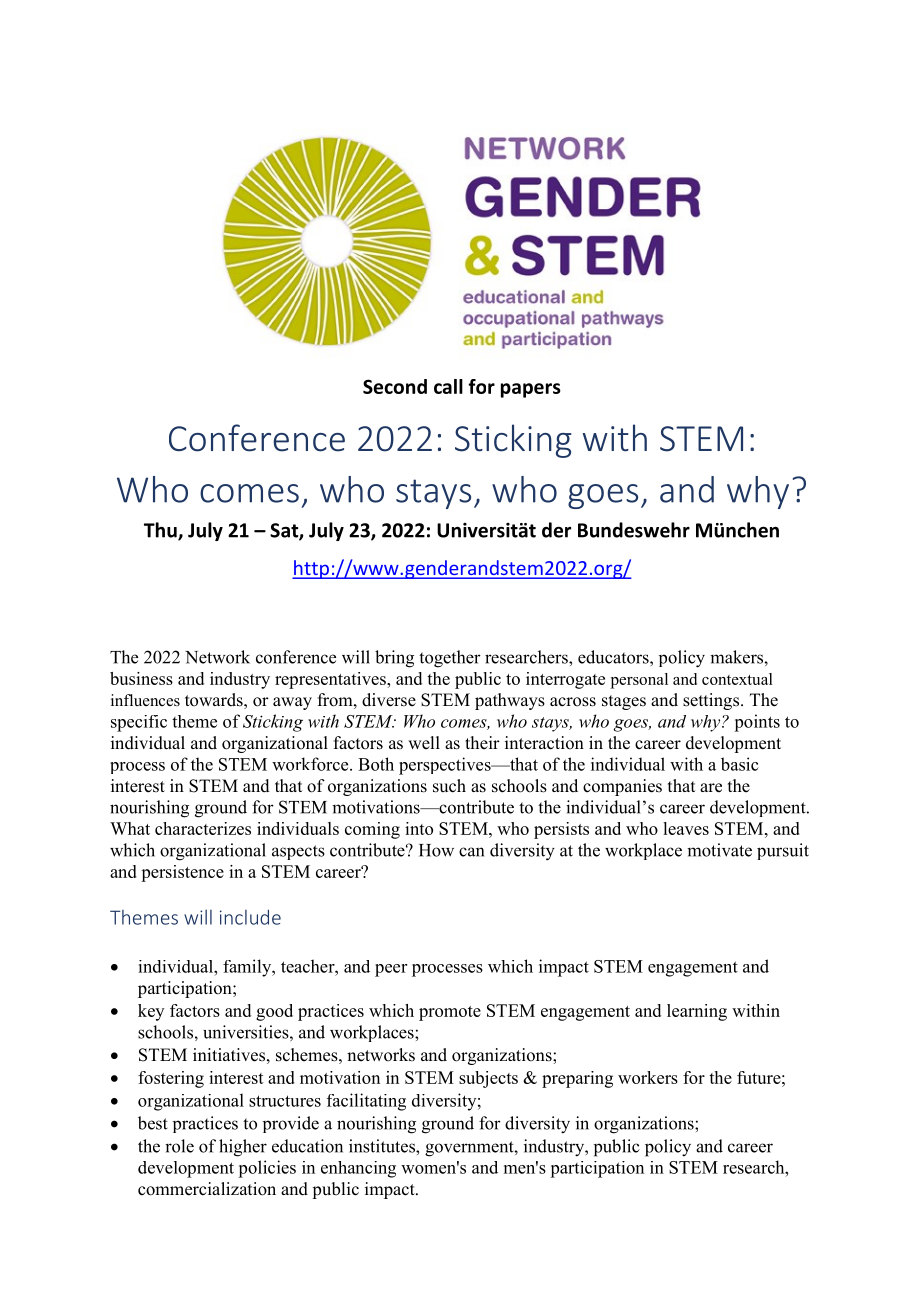 Image resolution: width=924 pixels, height=1308 pixels. Describe the element at coordinates (395, 386) in the page. I see `Second` at that location.
